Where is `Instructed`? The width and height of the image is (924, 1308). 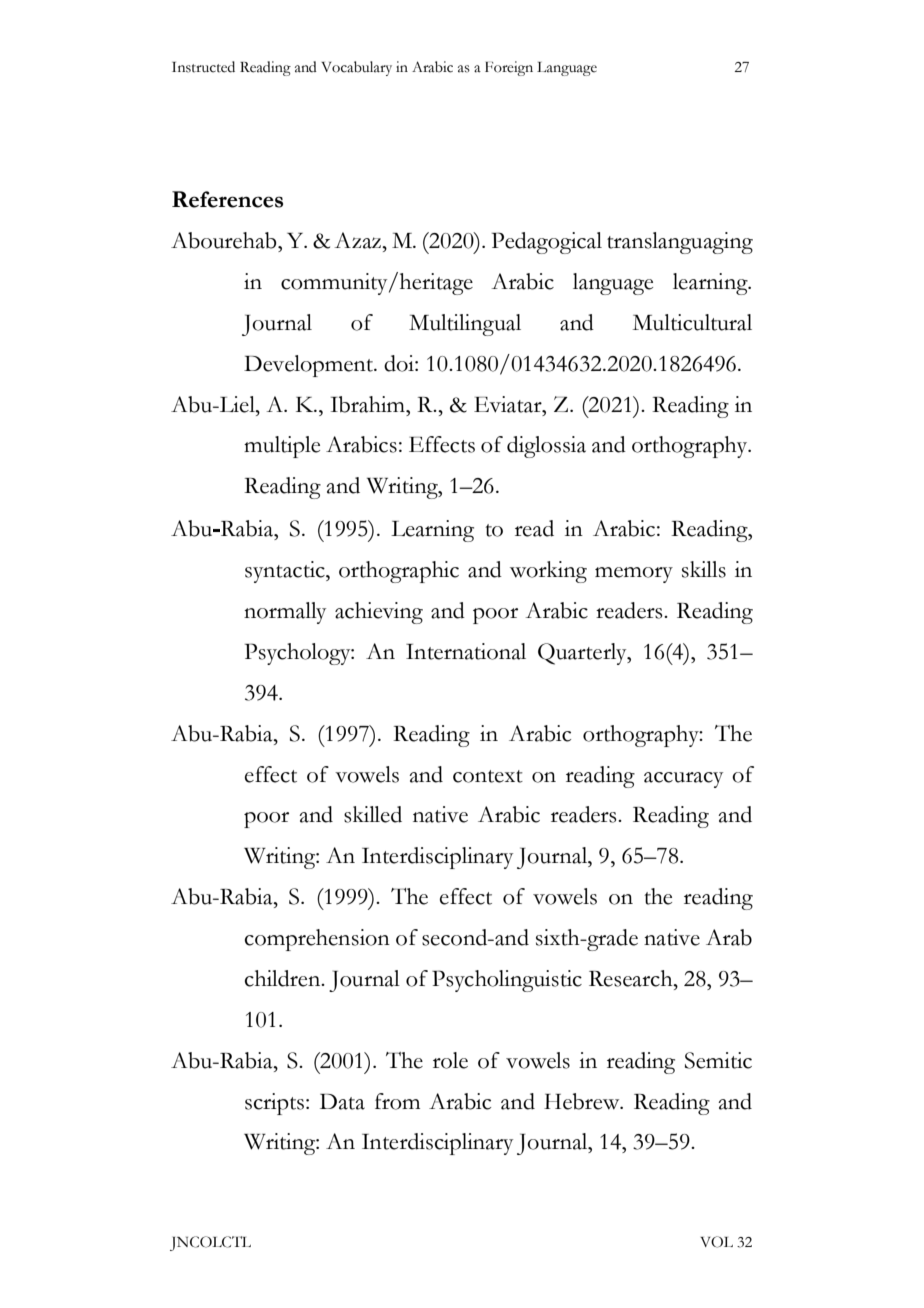 Instructed is located at coordinates (203, 67).
